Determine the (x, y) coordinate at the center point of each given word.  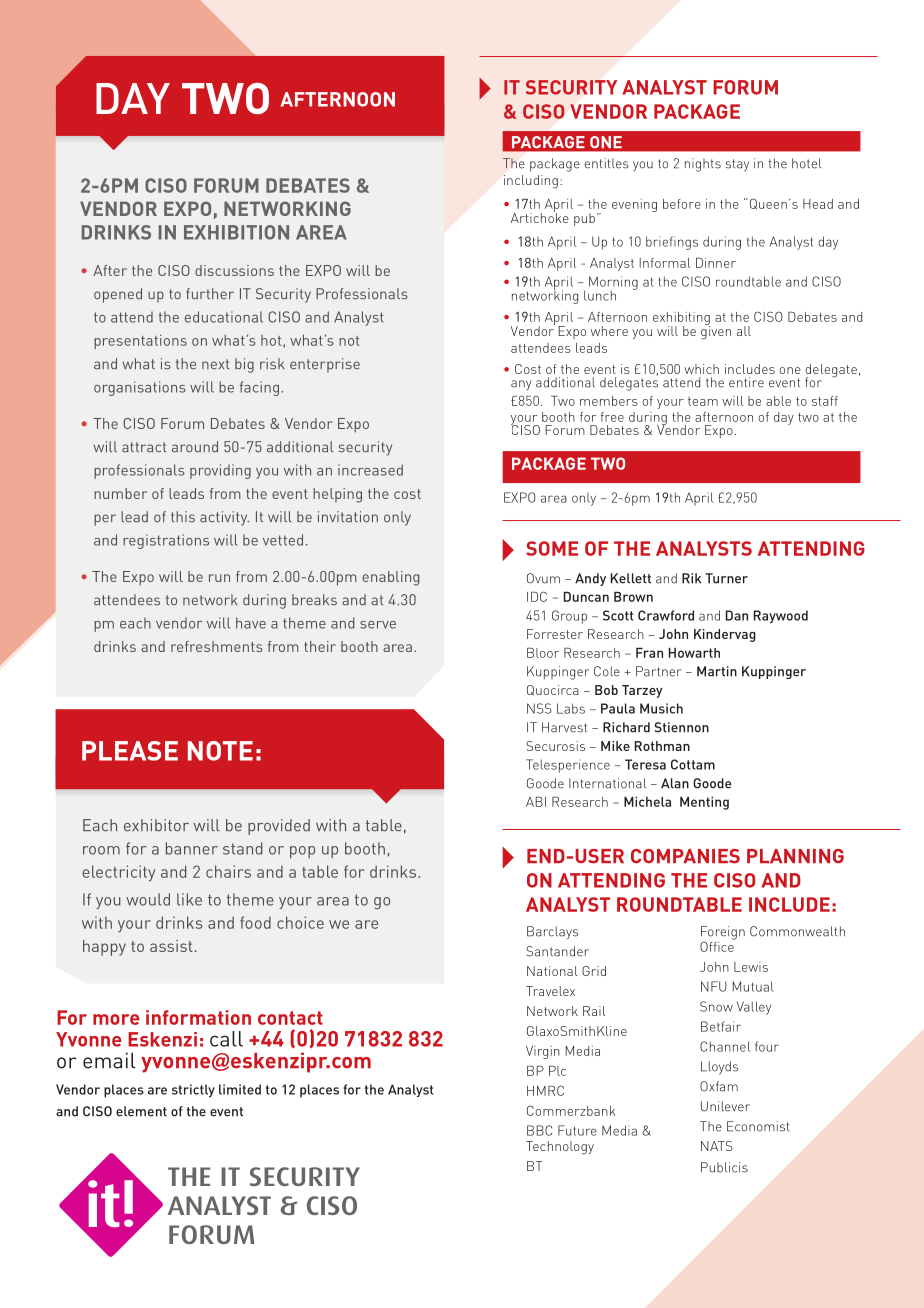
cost (407, 494)
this (183, 517)
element (141, 1111)
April (699, 499)
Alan (675, 783)
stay (737, 165)
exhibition (236, 232)
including (531, 182)
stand (242, 848)
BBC (539, 1130)
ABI (536, 802)
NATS (717, 1146)
